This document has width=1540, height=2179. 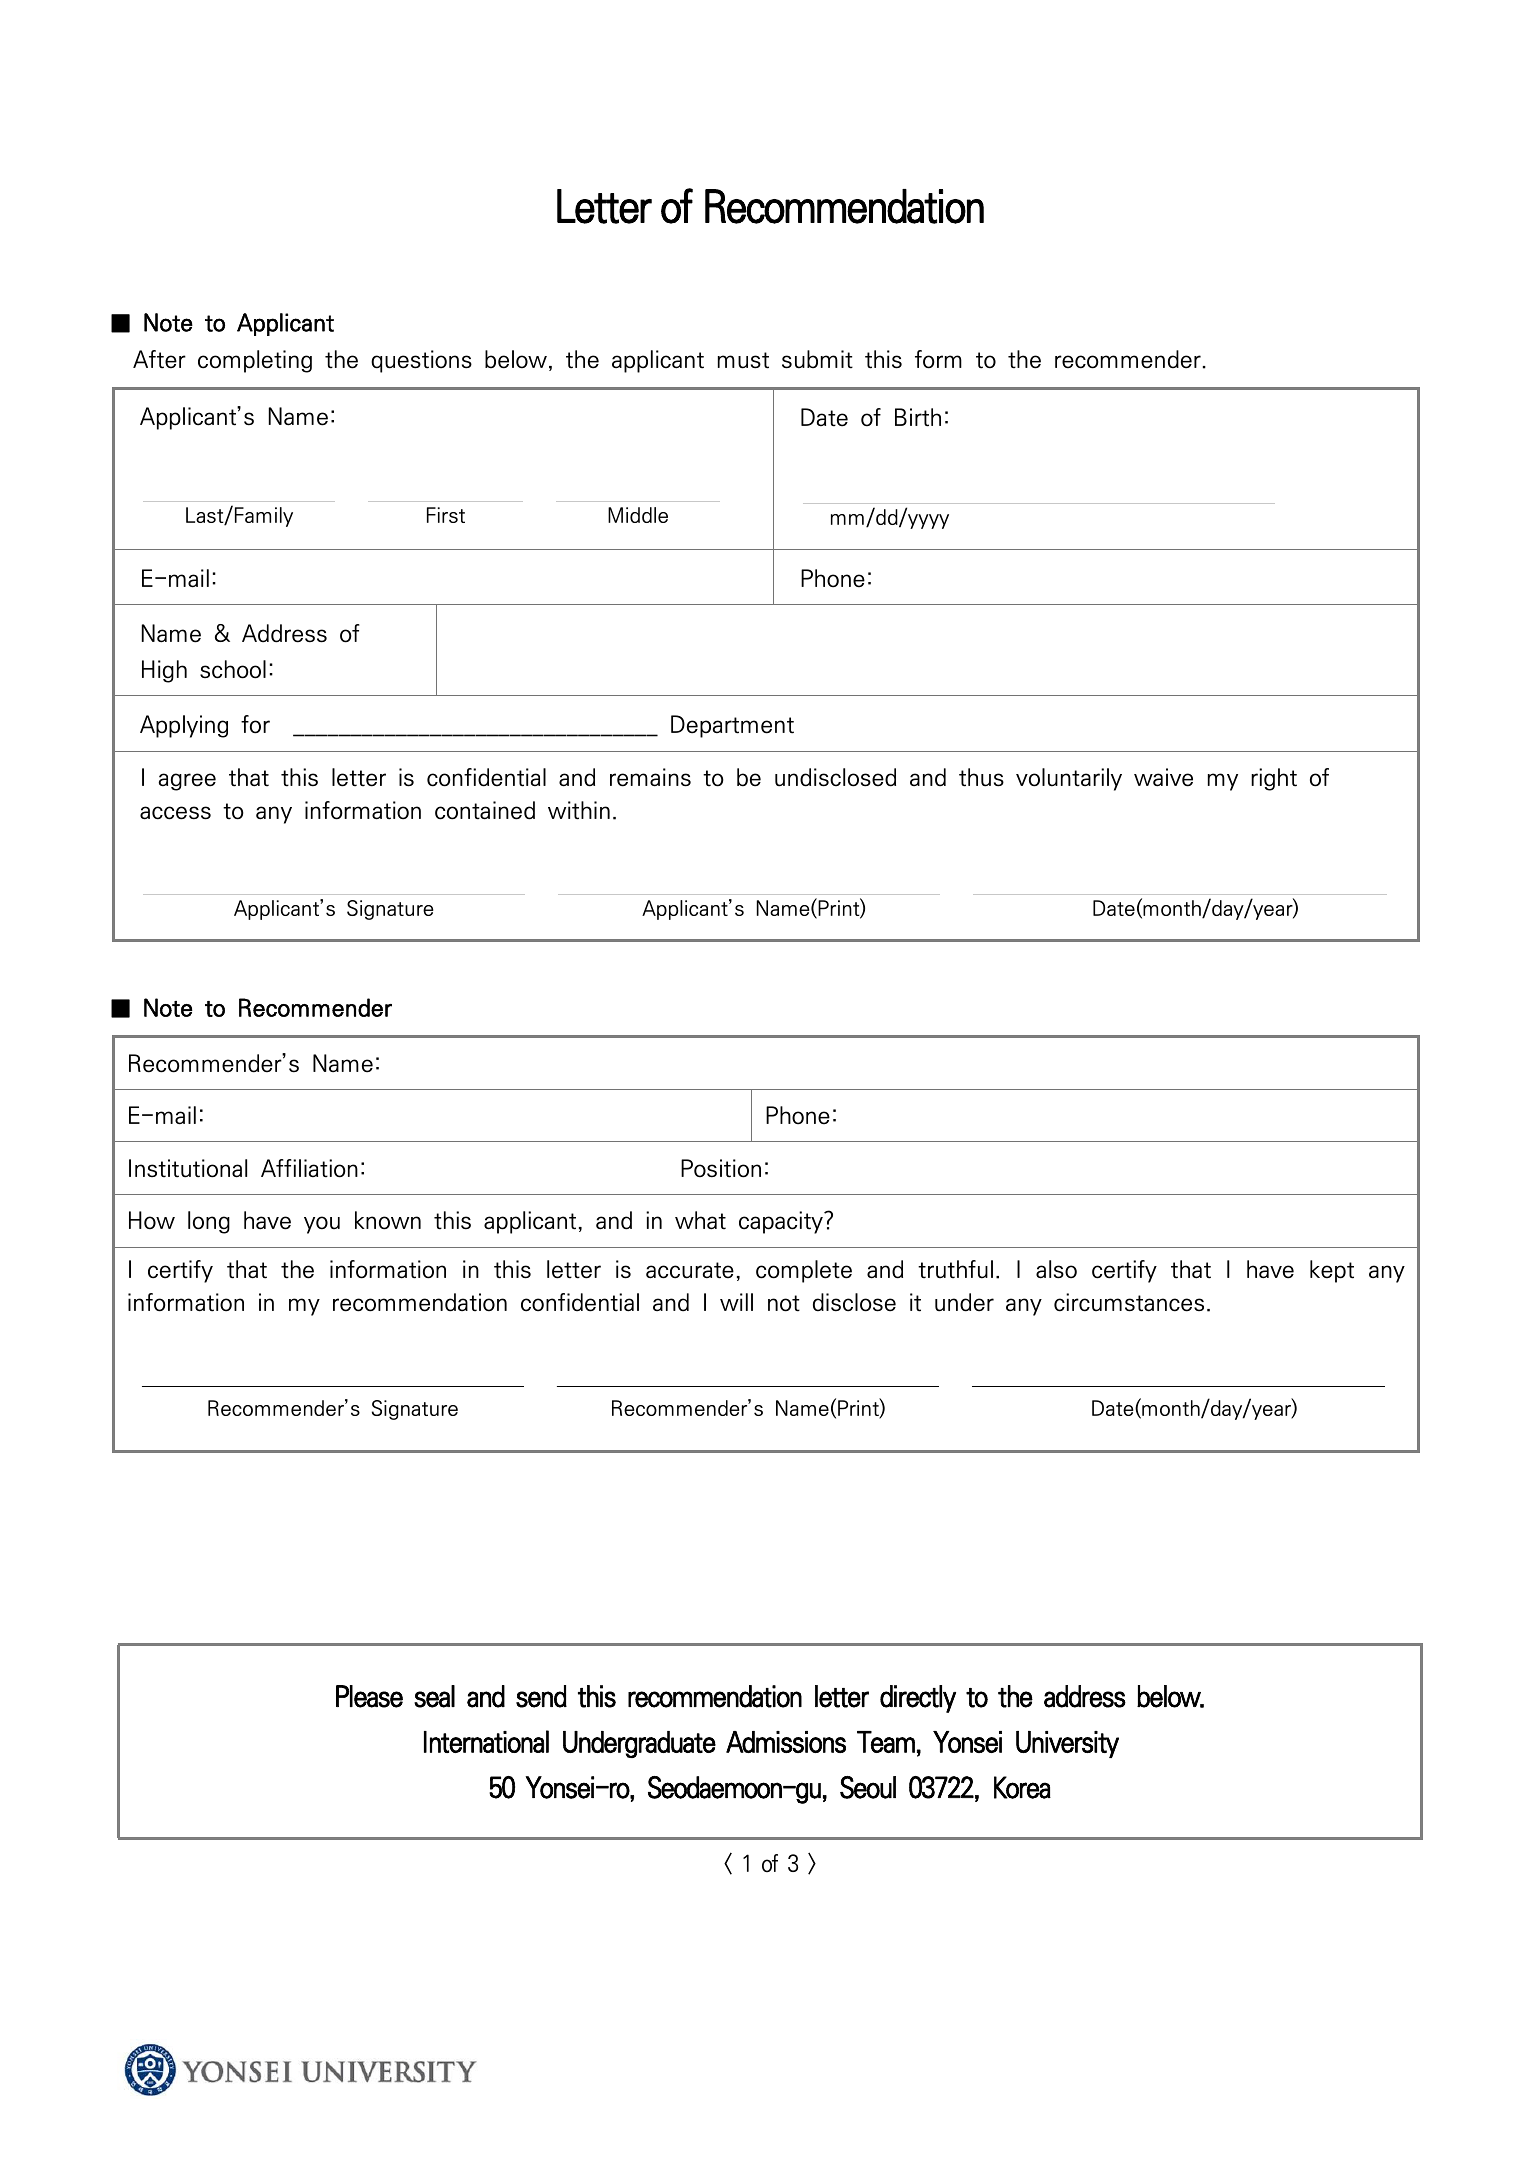 I want to click on waive, so click(x=1163, y=777).
